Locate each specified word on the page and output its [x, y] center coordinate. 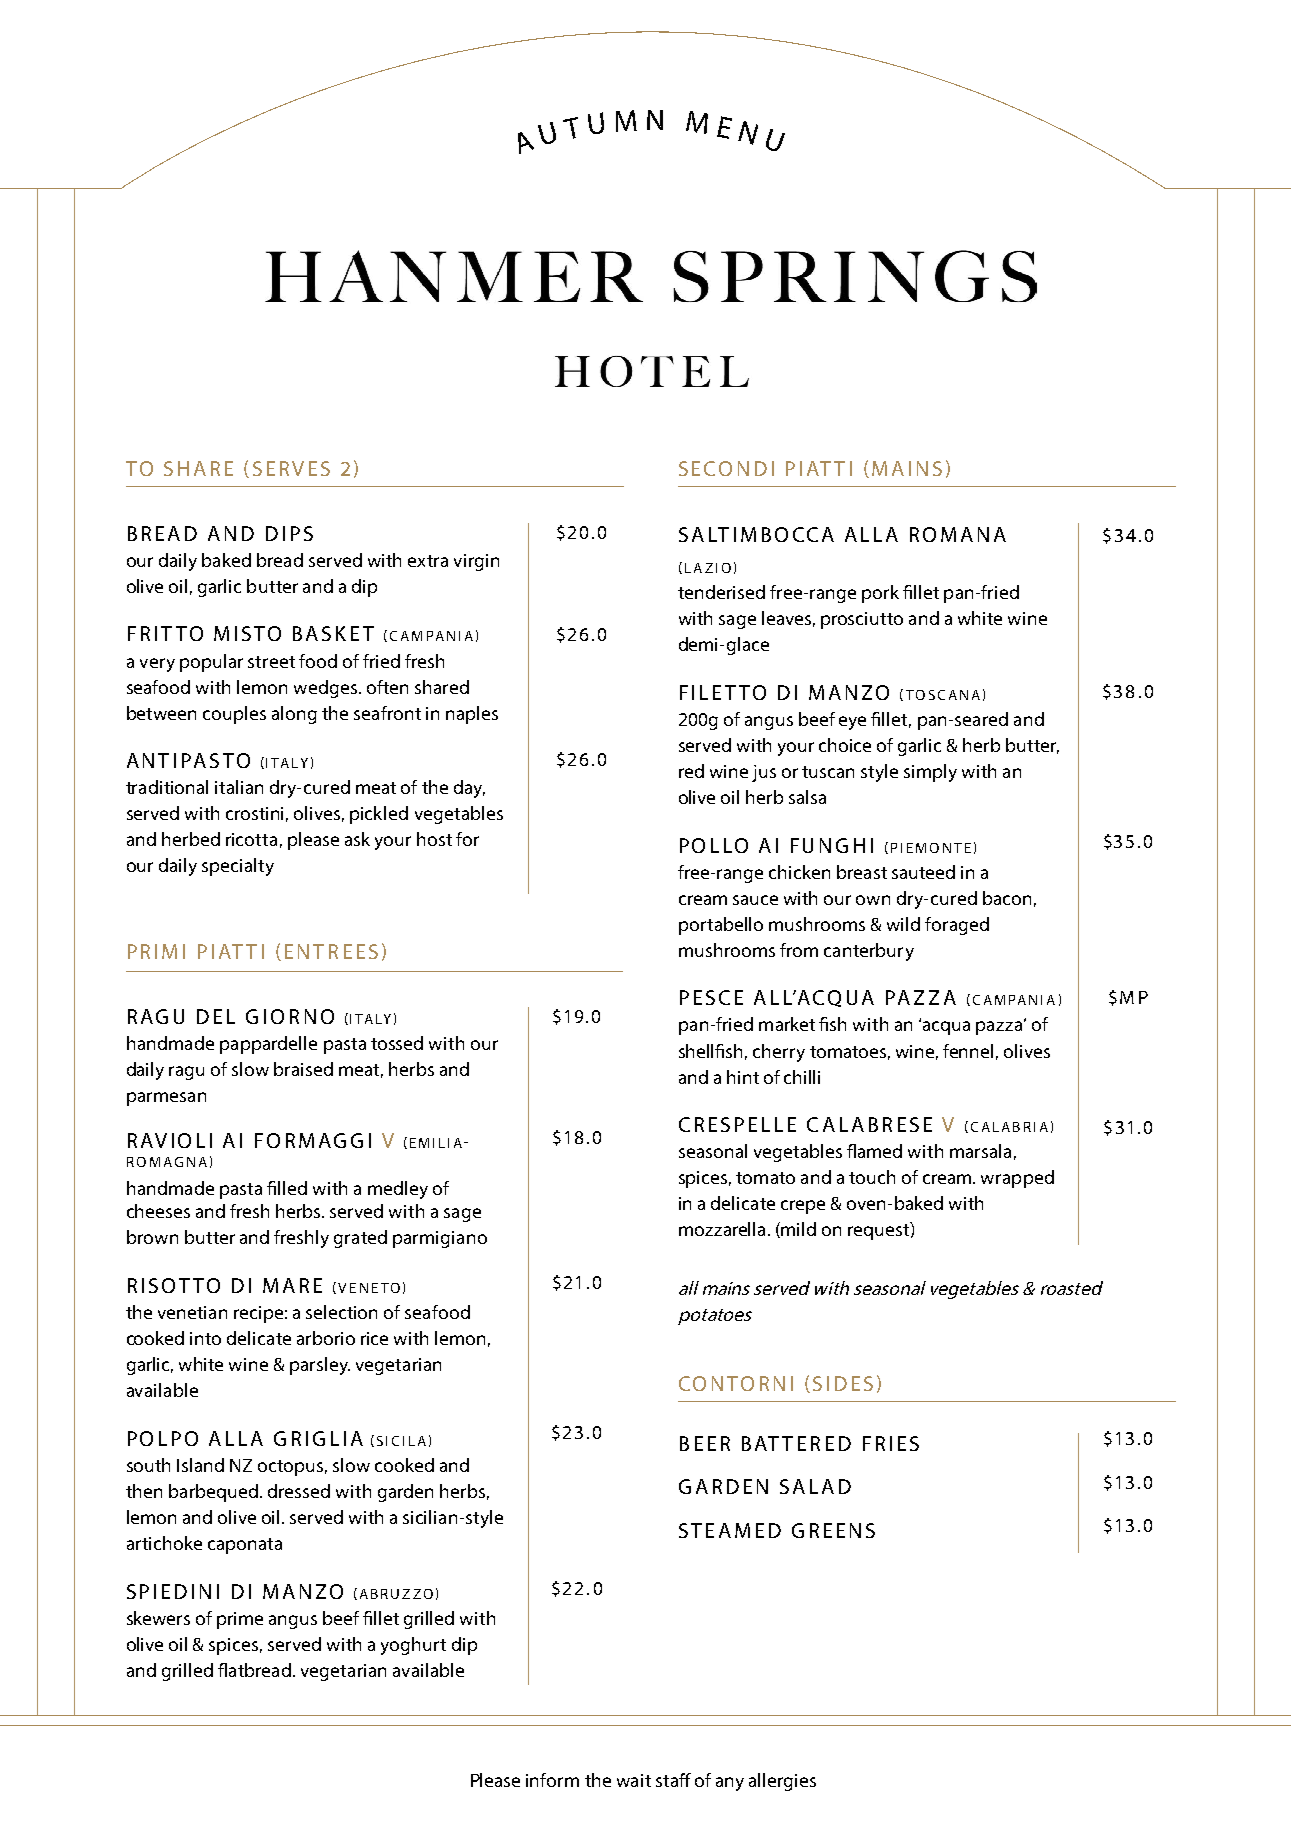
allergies [782, 1782]
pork [880, 594]
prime [240, 1620]
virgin [476, 562]
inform [552, 1780]
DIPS [289, 533]
